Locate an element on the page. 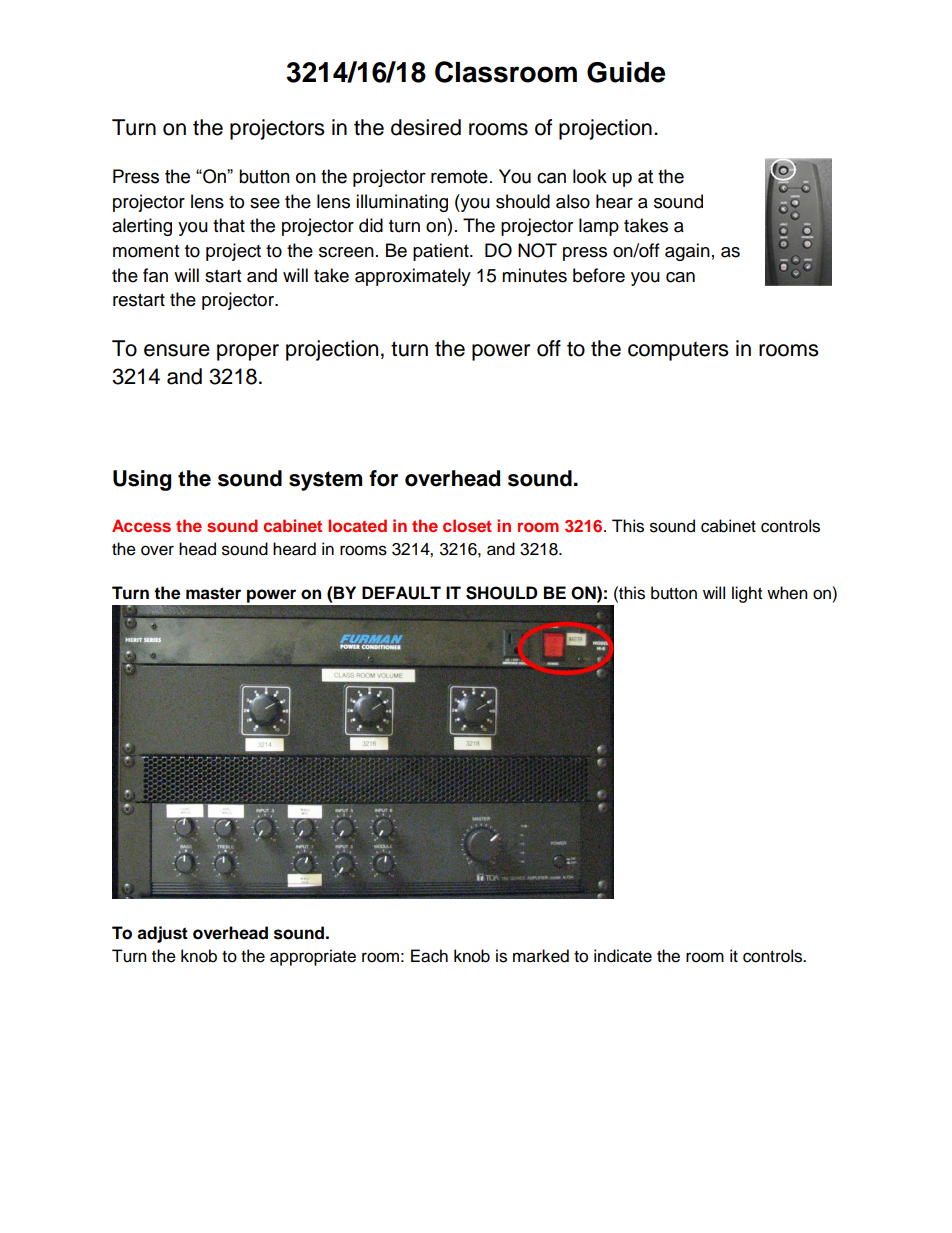 This image has height=1233, width=952. again is located at coordinates (687, 252).
